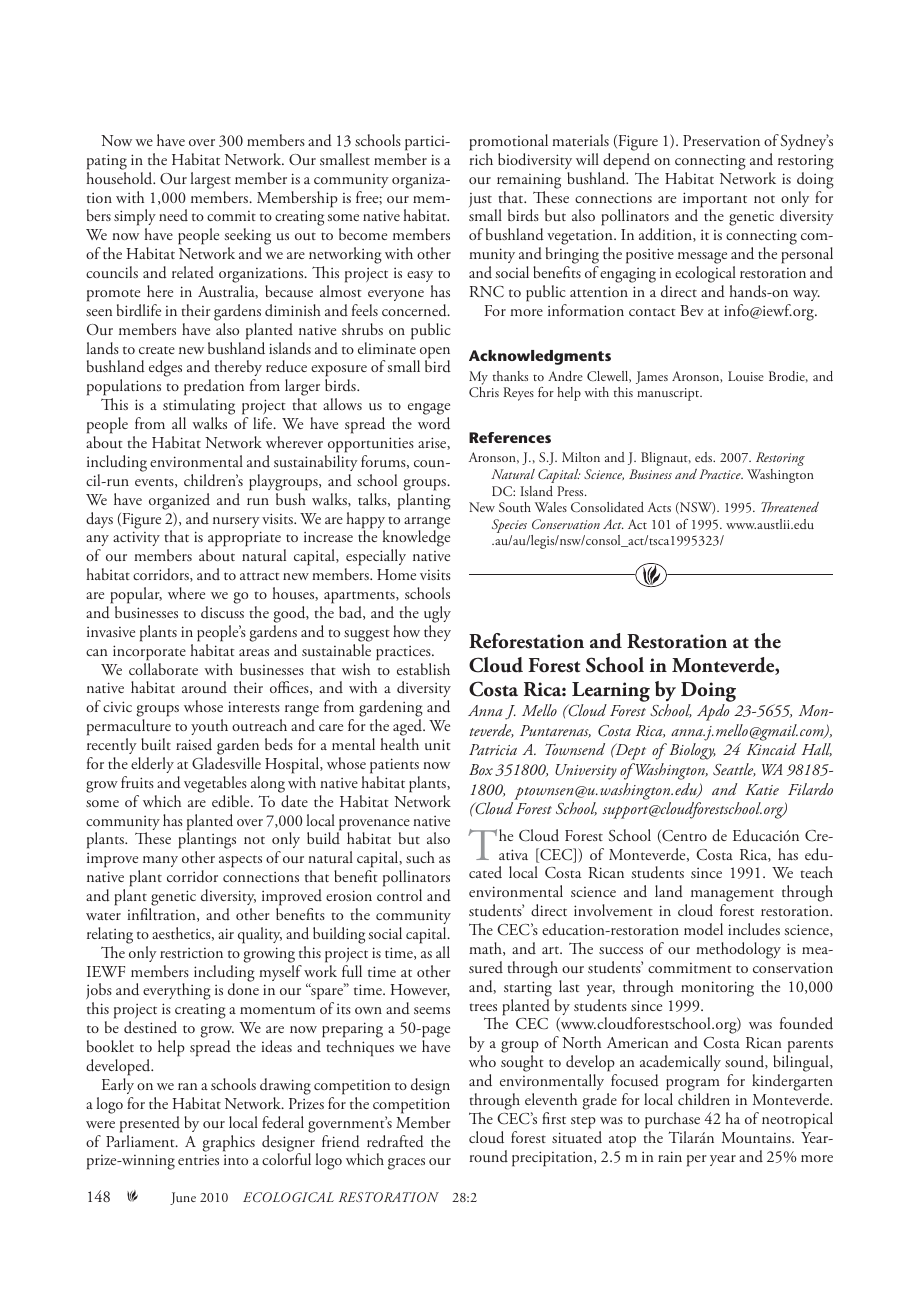 This page has width=924, height=1308. What do you see at coordinates (163, 669) in the page?
I see `collaborate` at bounding box center [163, 669].
